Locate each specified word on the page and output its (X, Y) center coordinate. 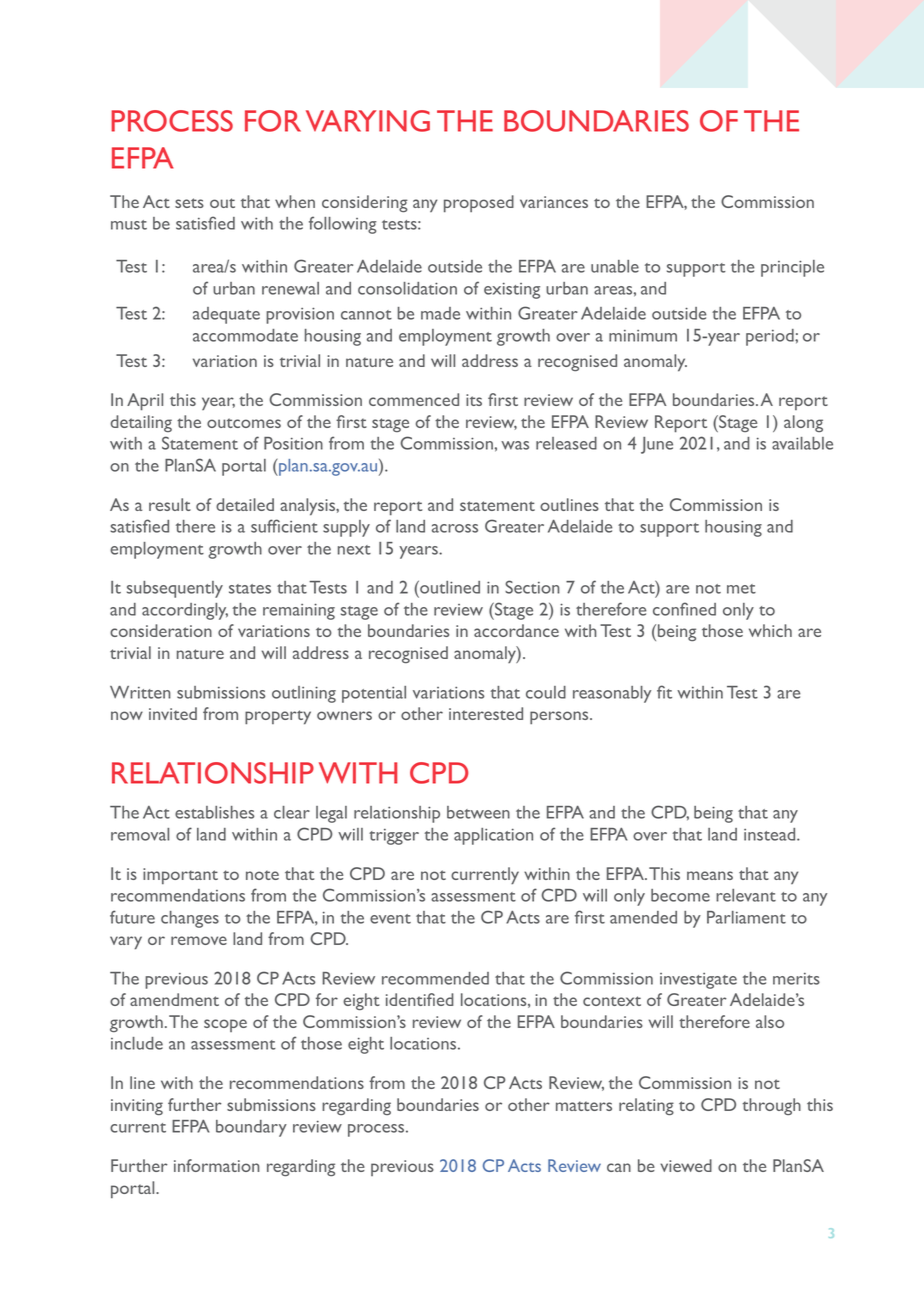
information (217, 1165)
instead (771, 834)
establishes (214, 812)
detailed (245, 504)
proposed (479, 204)
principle (792, 268)
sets (189, 203)
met (741, 589)
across (455, 528)
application (493, 836)
